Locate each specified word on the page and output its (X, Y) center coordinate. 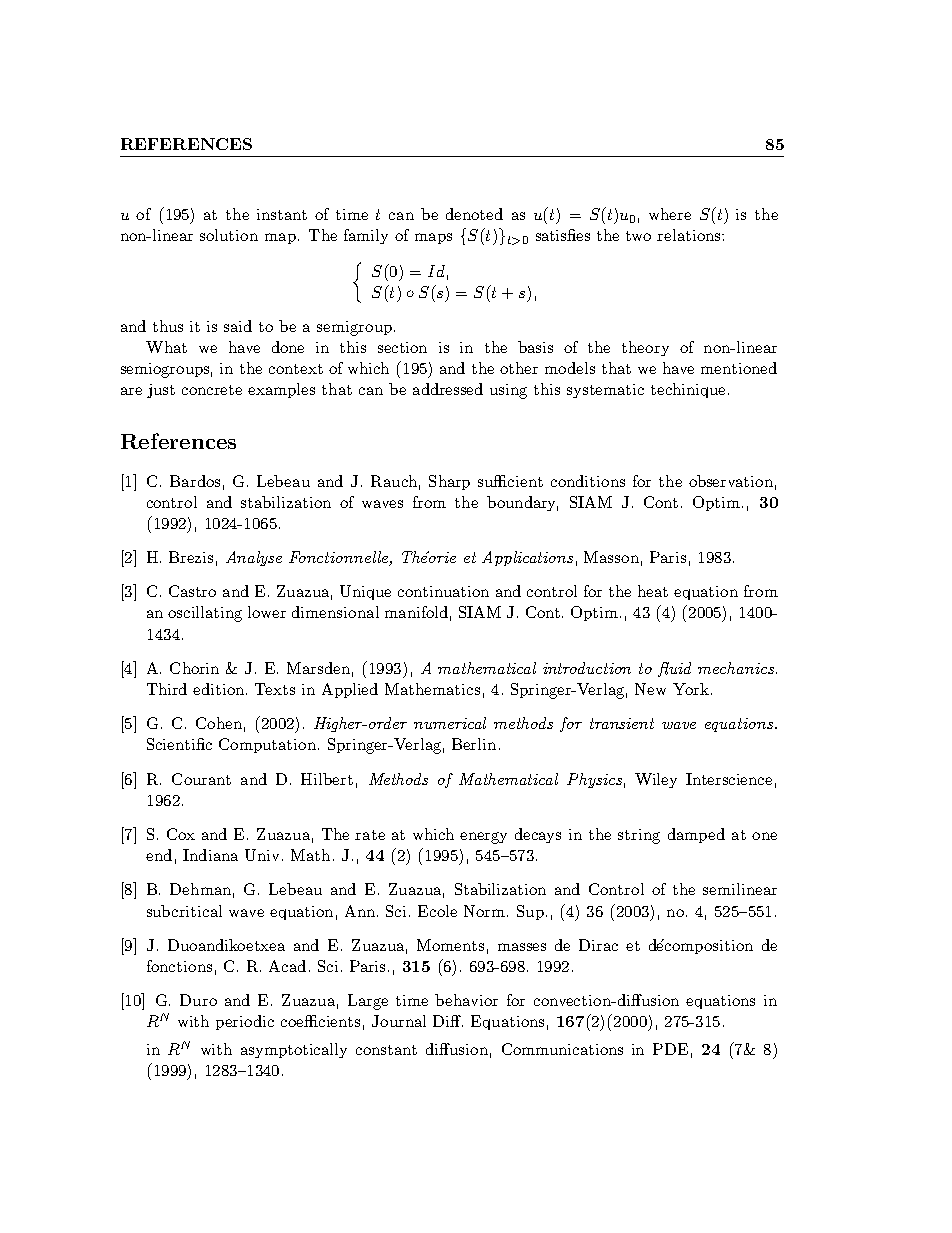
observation (731, 481)
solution (229, 235)
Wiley (656, 780)
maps (433, 238)
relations (690, 235)
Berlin (474, 744)
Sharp (449, 482)
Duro (198, 1000)
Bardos (195, 481)
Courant (201, 779)
